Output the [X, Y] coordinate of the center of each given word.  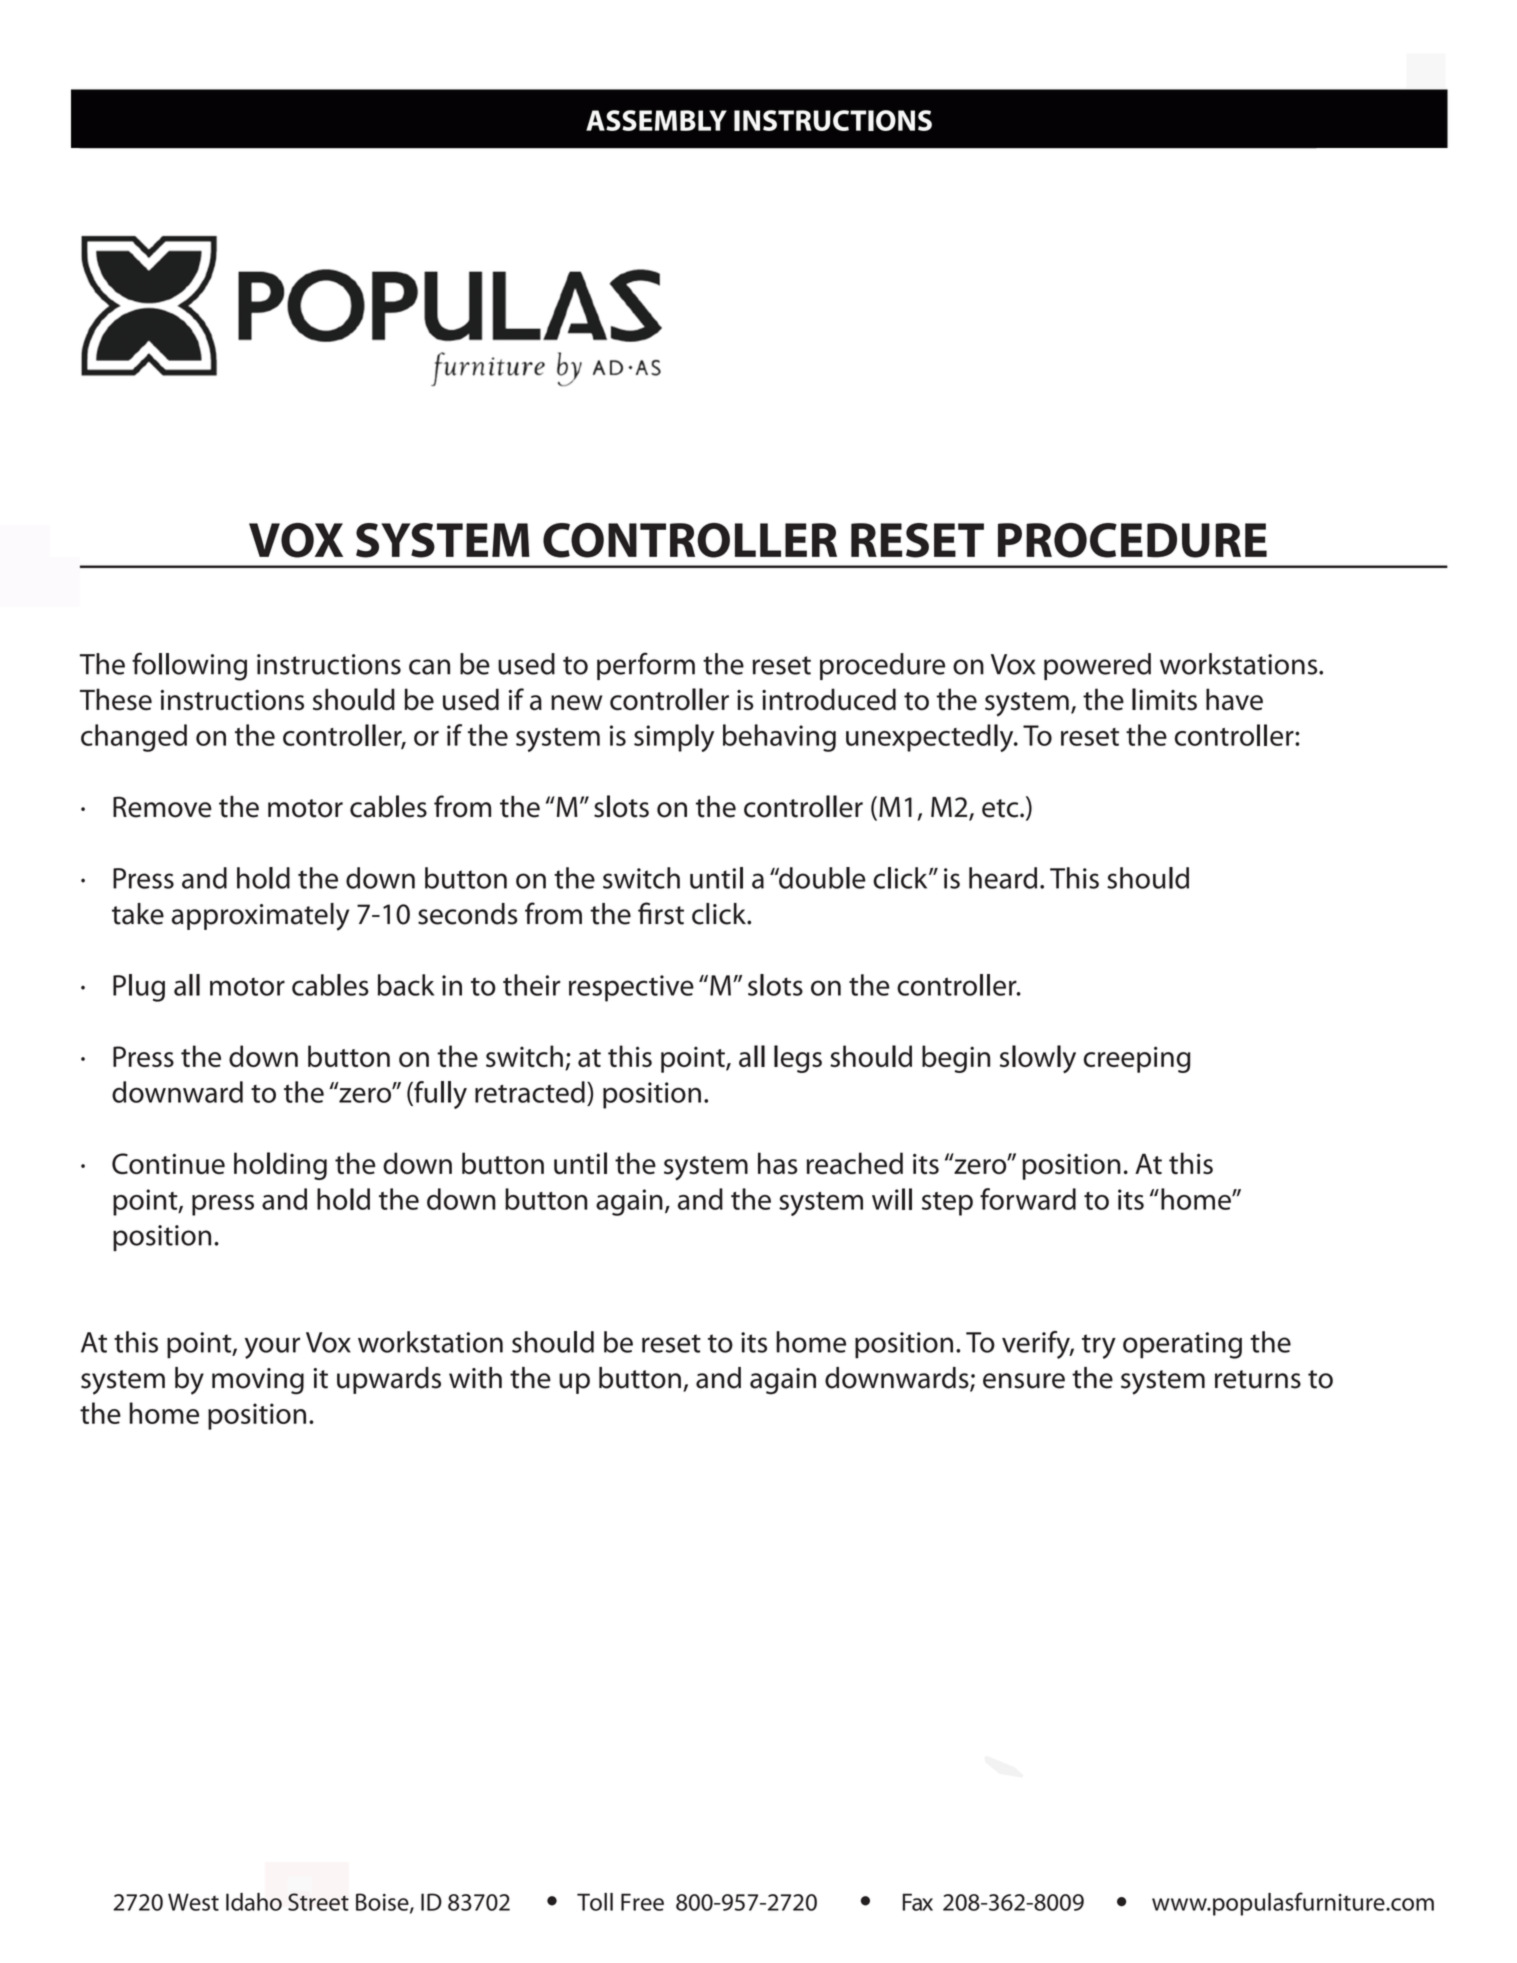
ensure [1024, 1381]
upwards [389, 1380]
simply [674, 738]
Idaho [254, 1902]
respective [631, 988]
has [778, 1163]
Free [642, 1902]
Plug [139, 988]
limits [1164, 699]
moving [258, 1381]
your [272, 1348]
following [189, 666]
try [1099, 1346]
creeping [1137, 1059]
